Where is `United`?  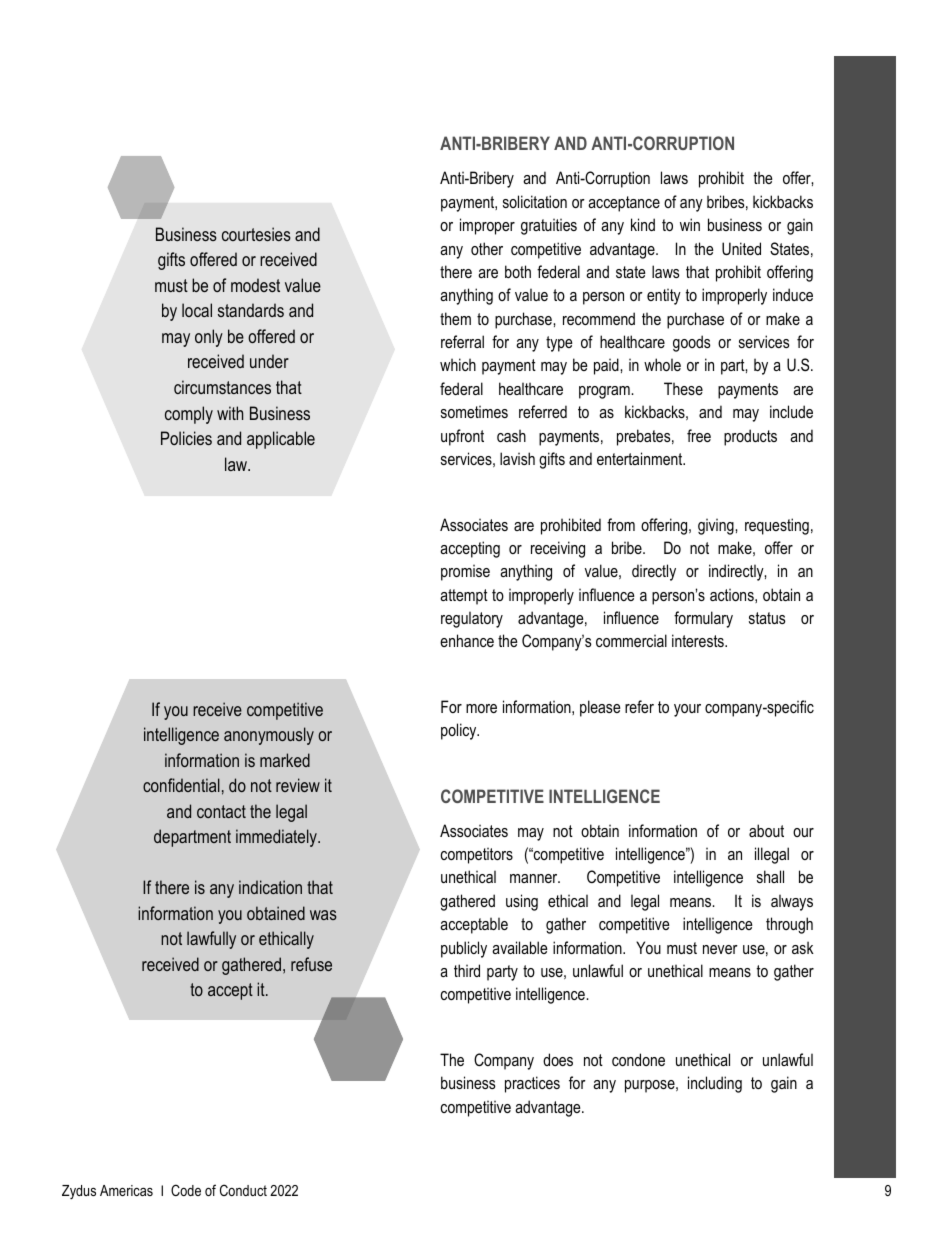 United is located at coordinates (741, 248).
